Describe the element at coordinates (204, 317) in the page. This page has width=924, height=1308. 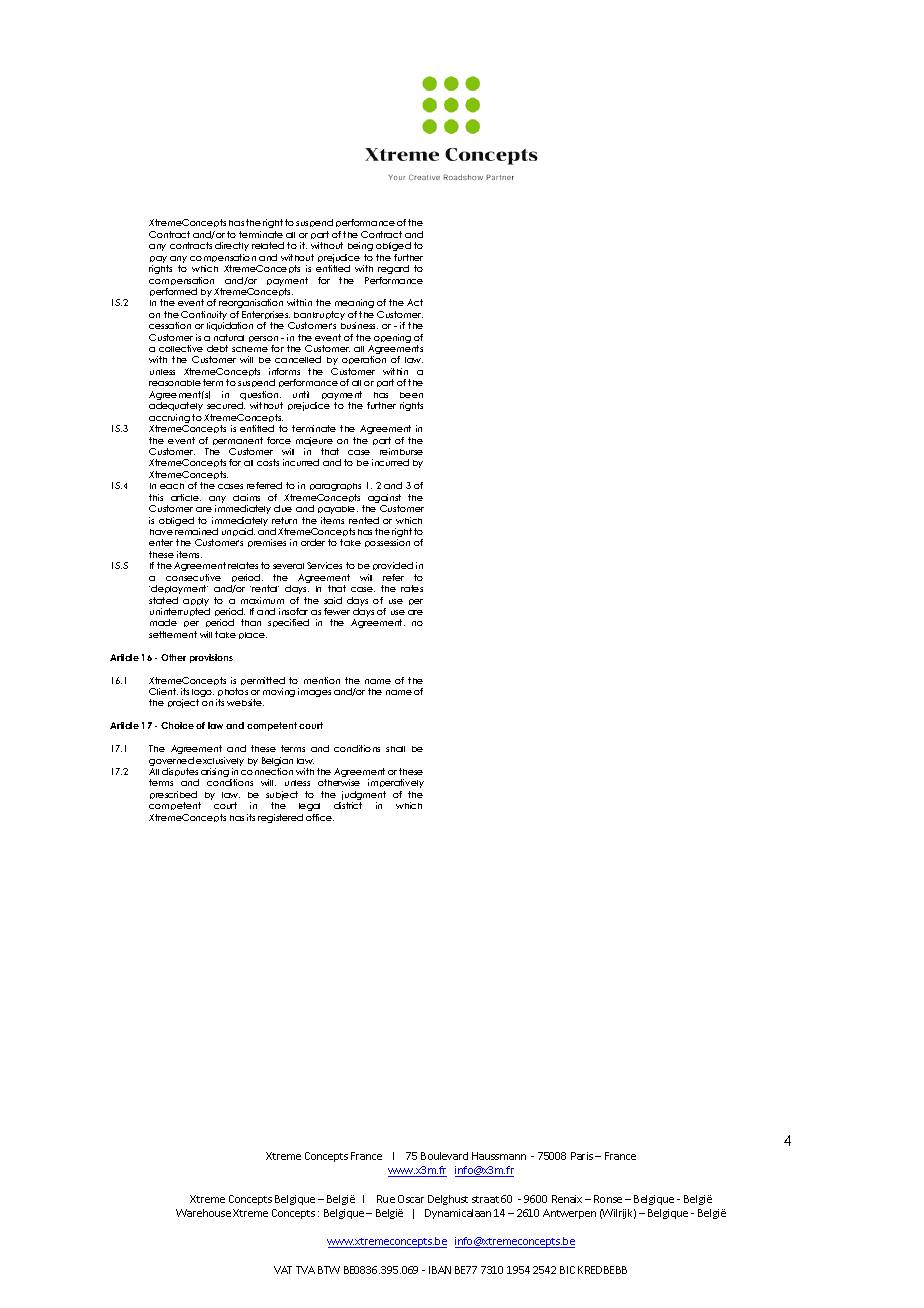
I see `Continuity` at that location.
